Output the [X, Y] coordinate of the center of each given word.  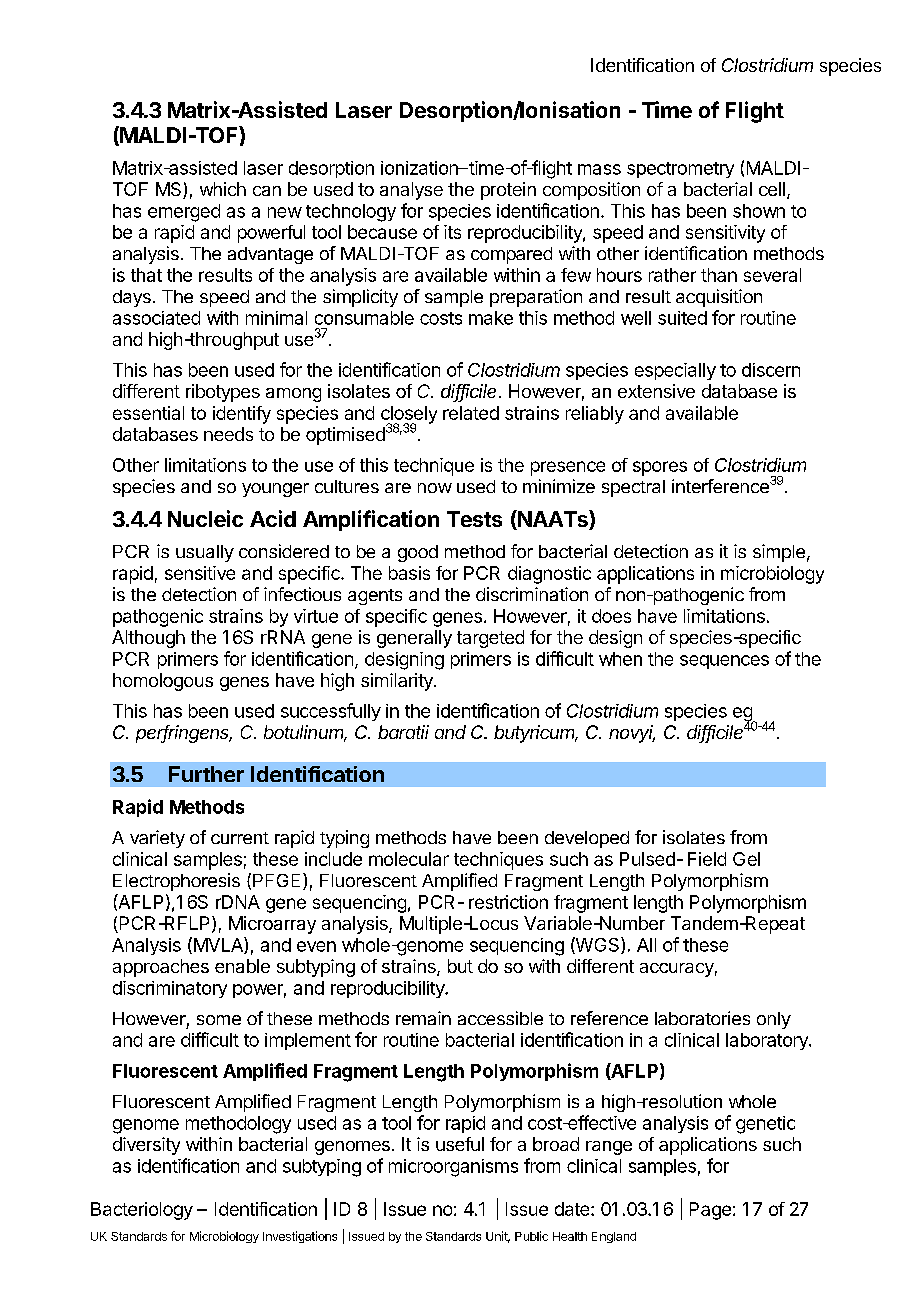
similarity [398, 682]
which [223, 189]
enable [242, 966]
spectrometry [680, 170]
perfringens [184, 734]
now [435, 488]
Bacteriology [142, 1211]
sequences [724, 662]
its [452, 232]
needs [228, 434]
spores [660, 468]
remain [423, 1018]
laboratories [702, 1018]
